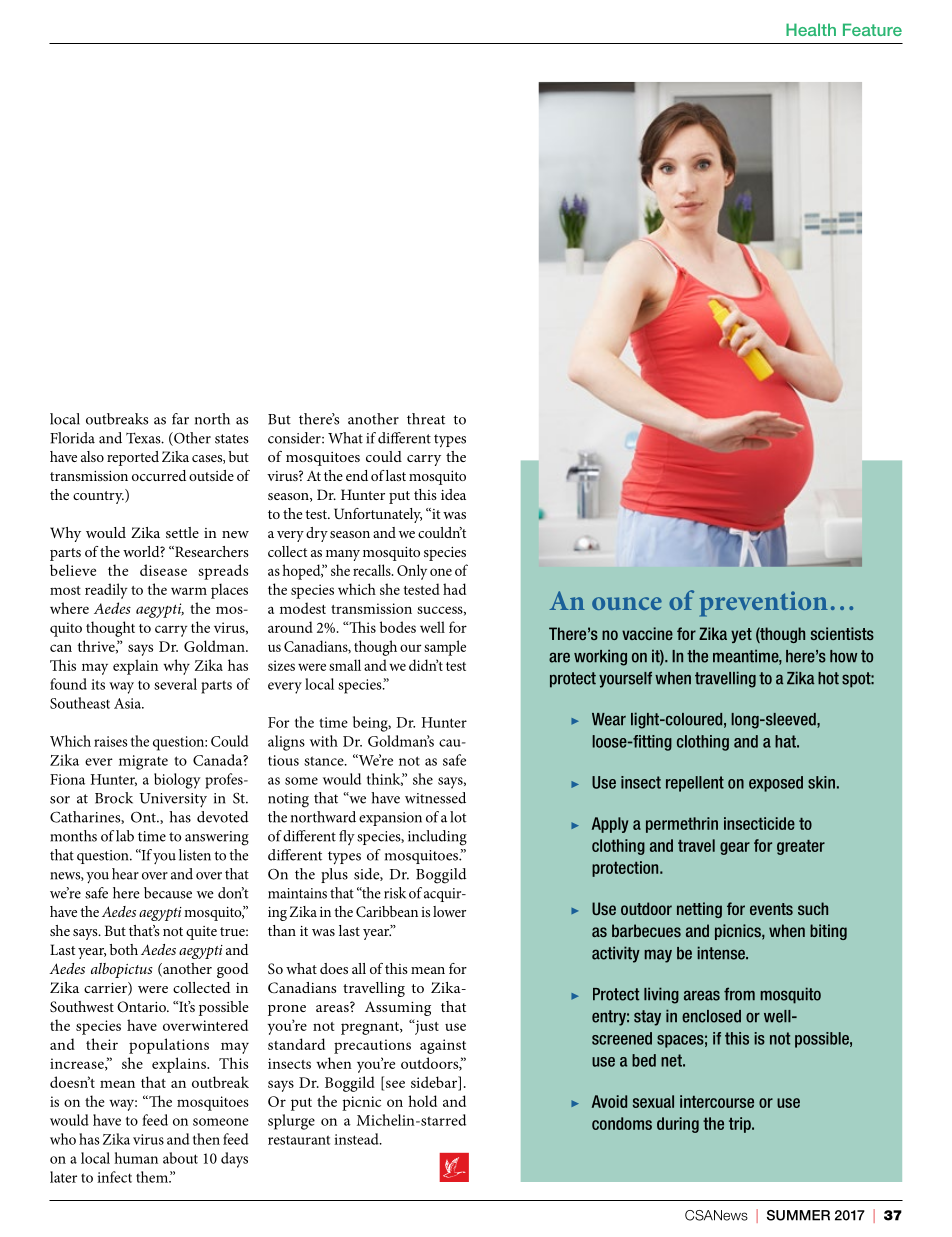  What do you see at coordinates (153, 1177) in the screenshot?
I see `them` at bounding box center [153, 1177].
